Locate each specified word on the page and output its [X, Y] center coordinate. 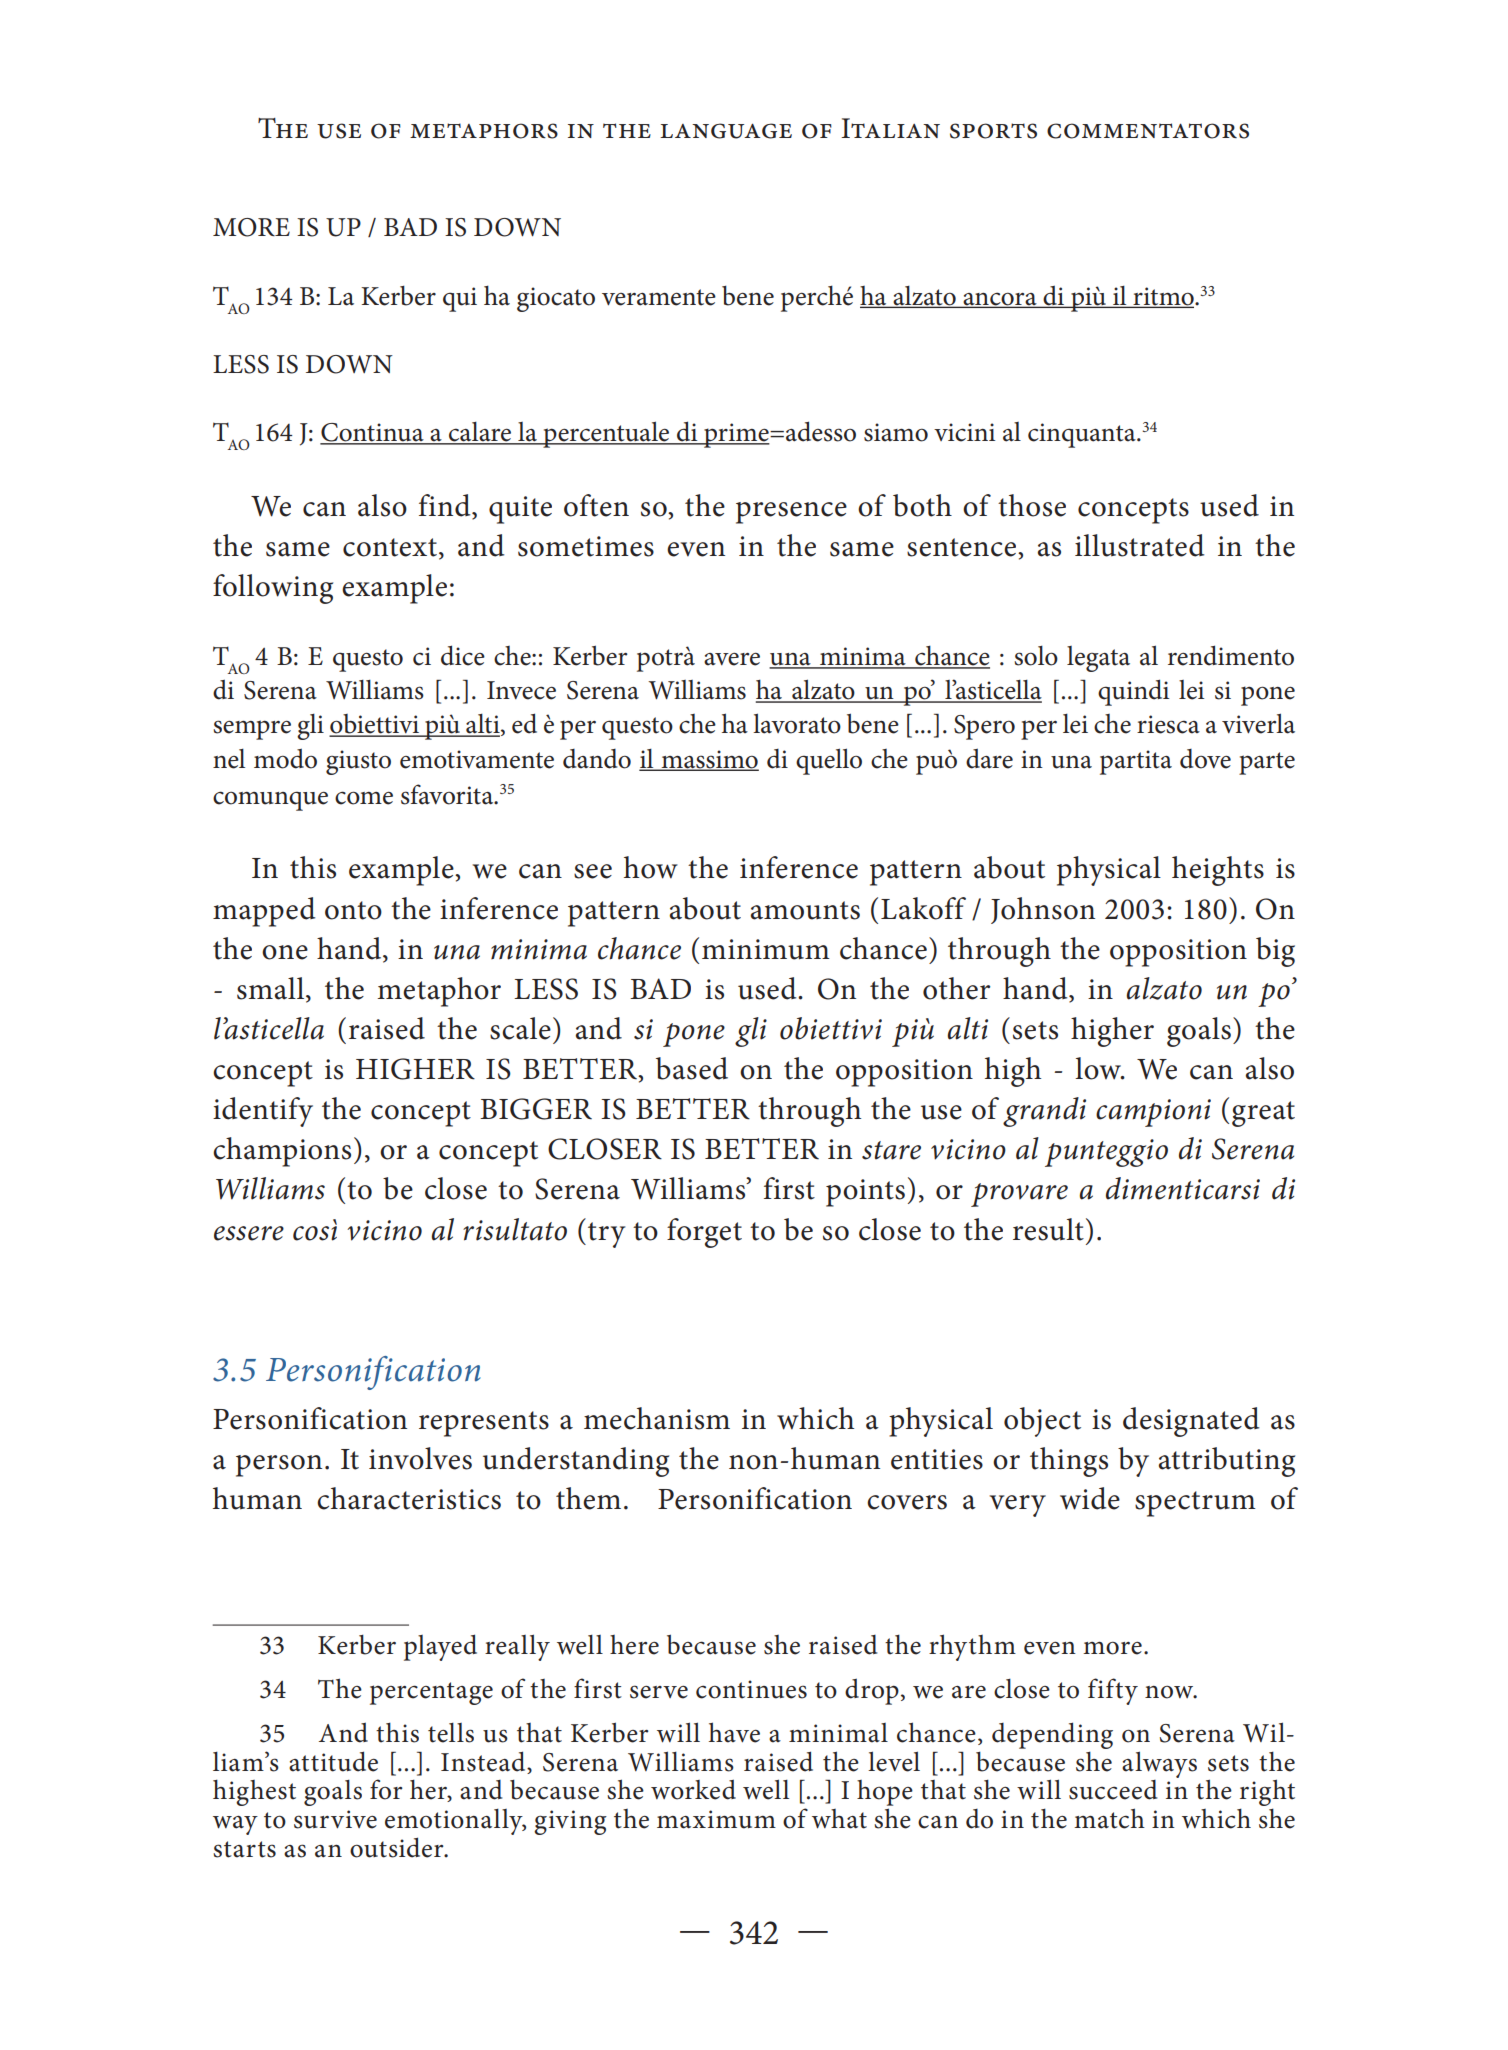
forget [704, 1233]
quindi [1133, 692]
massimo [709, 760]
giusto [358, 762]
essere [249, 1233]
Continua [373, 433]
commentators [1148, 131]
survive [335, 1819]
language [726, 131]
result [1048, 1229]
